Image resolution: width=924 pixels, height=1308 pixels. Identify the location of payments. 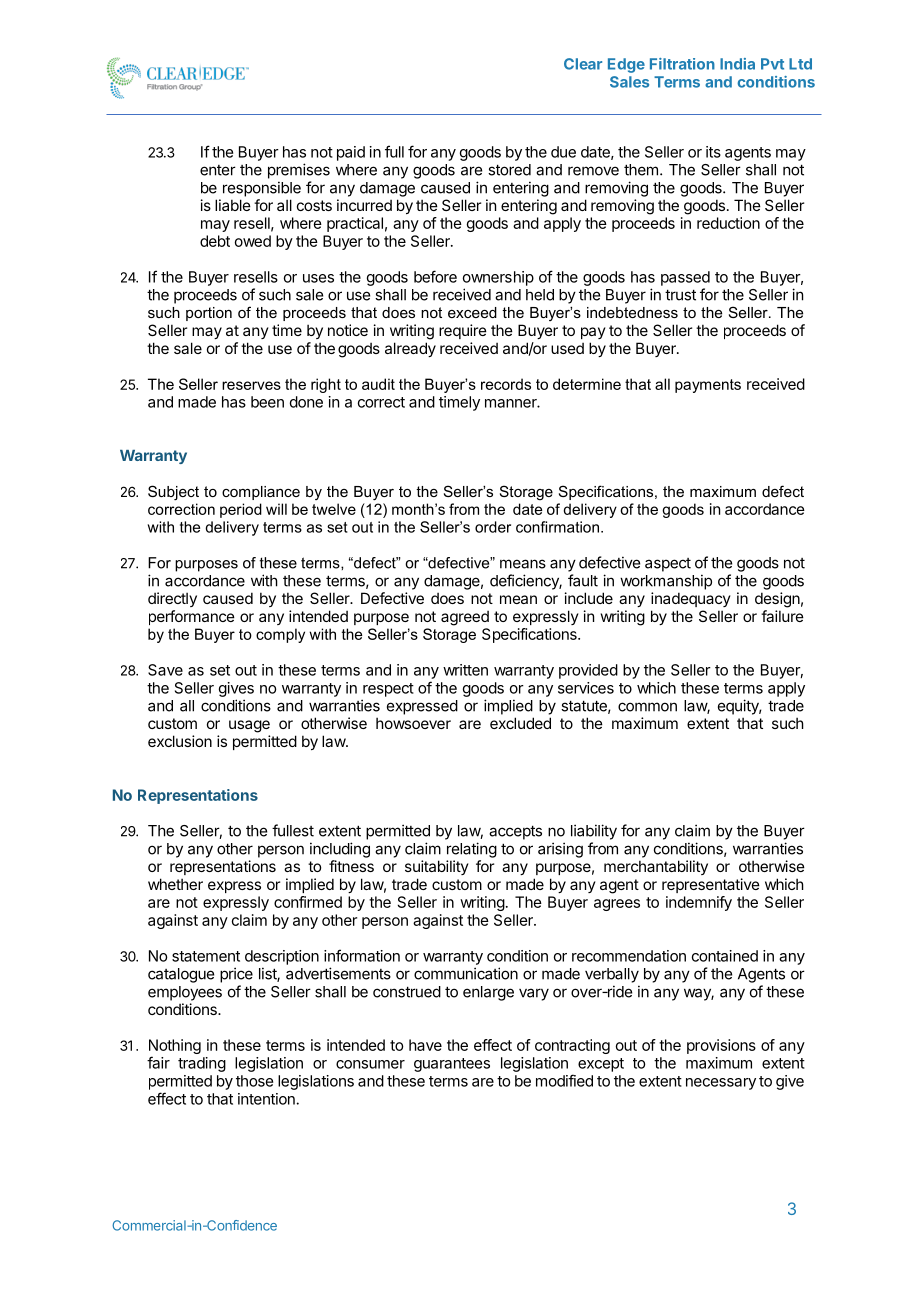
(708, 386).
